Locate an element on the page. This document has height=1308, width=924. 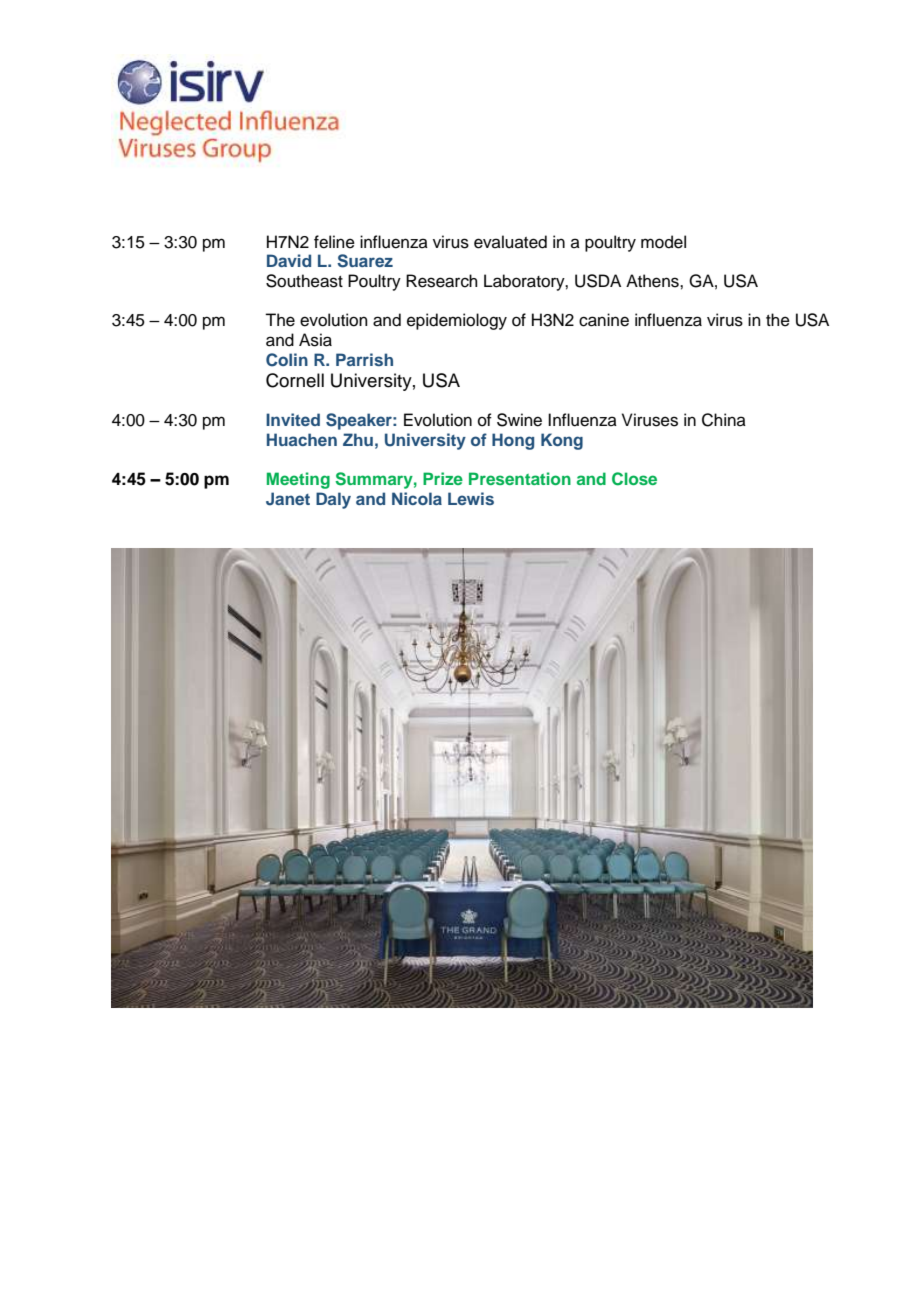
Athens is located at coordinates (653, 281).
